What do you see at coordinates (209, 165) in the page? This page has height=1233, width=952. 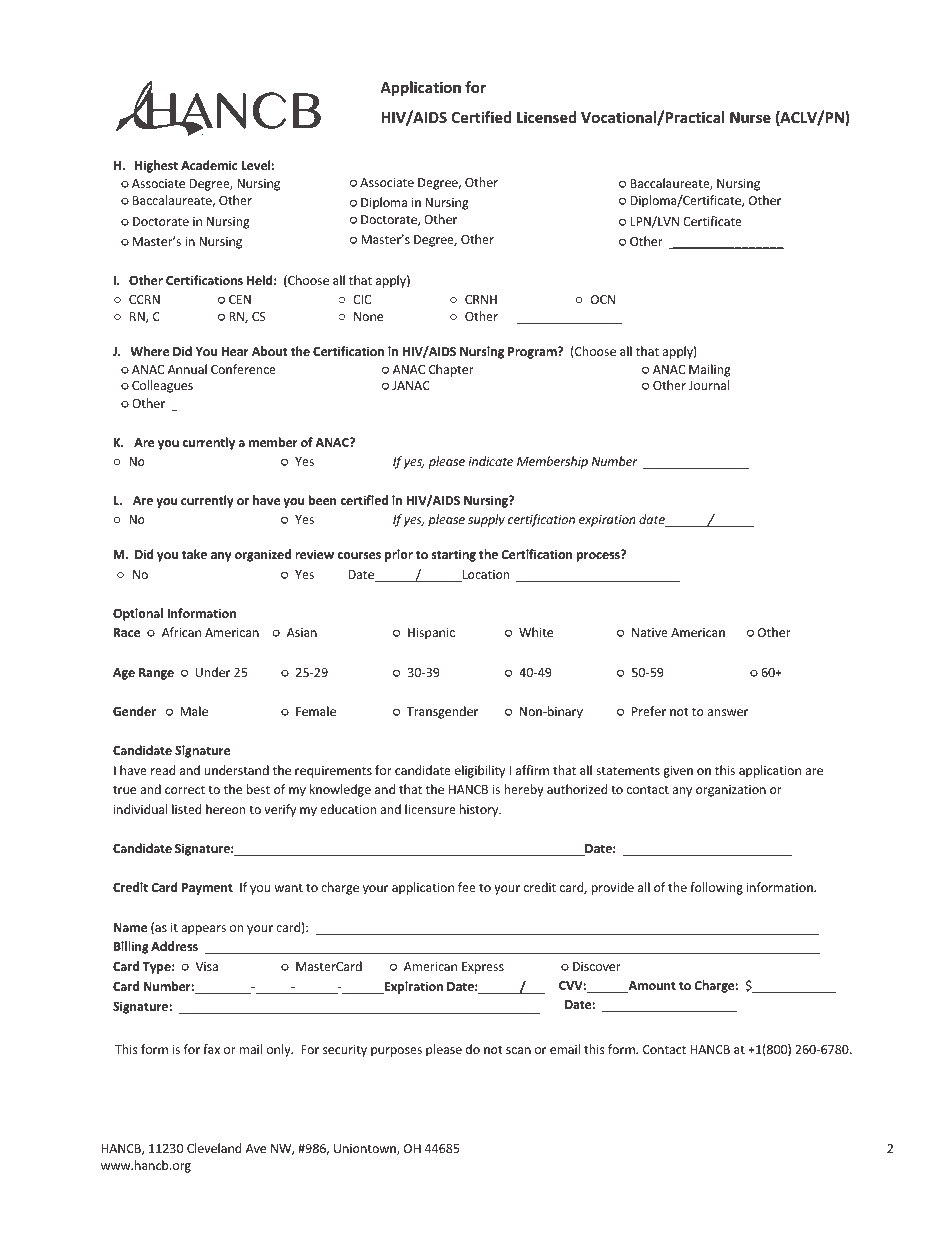 I see `Academic` at bounding box center [209, 165].
